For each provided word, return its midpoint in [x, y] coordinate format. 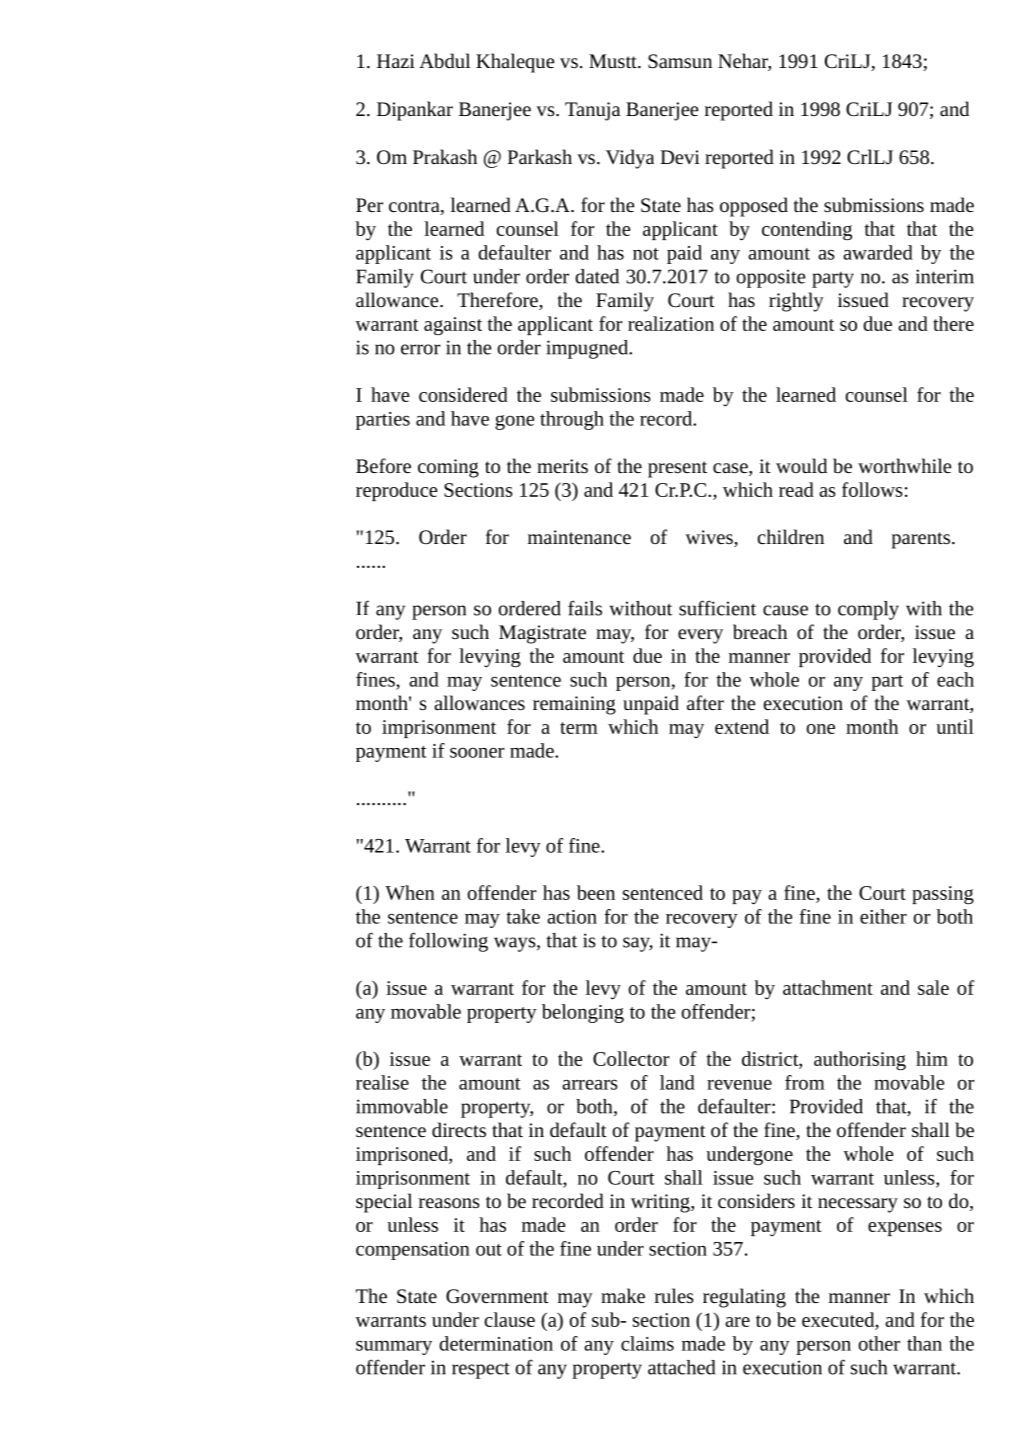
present [677, 469]
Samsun [680, 61]
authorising [860, 1060]
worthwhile [904, 465]
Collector [631, 1058]
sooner [477, 752]
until [955, 726]
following [448, 942]
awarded [878, 252]
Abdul [444, 60]
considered [463, 394]
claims [647, 1343]
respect [481, 1370]
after [705, 702]
